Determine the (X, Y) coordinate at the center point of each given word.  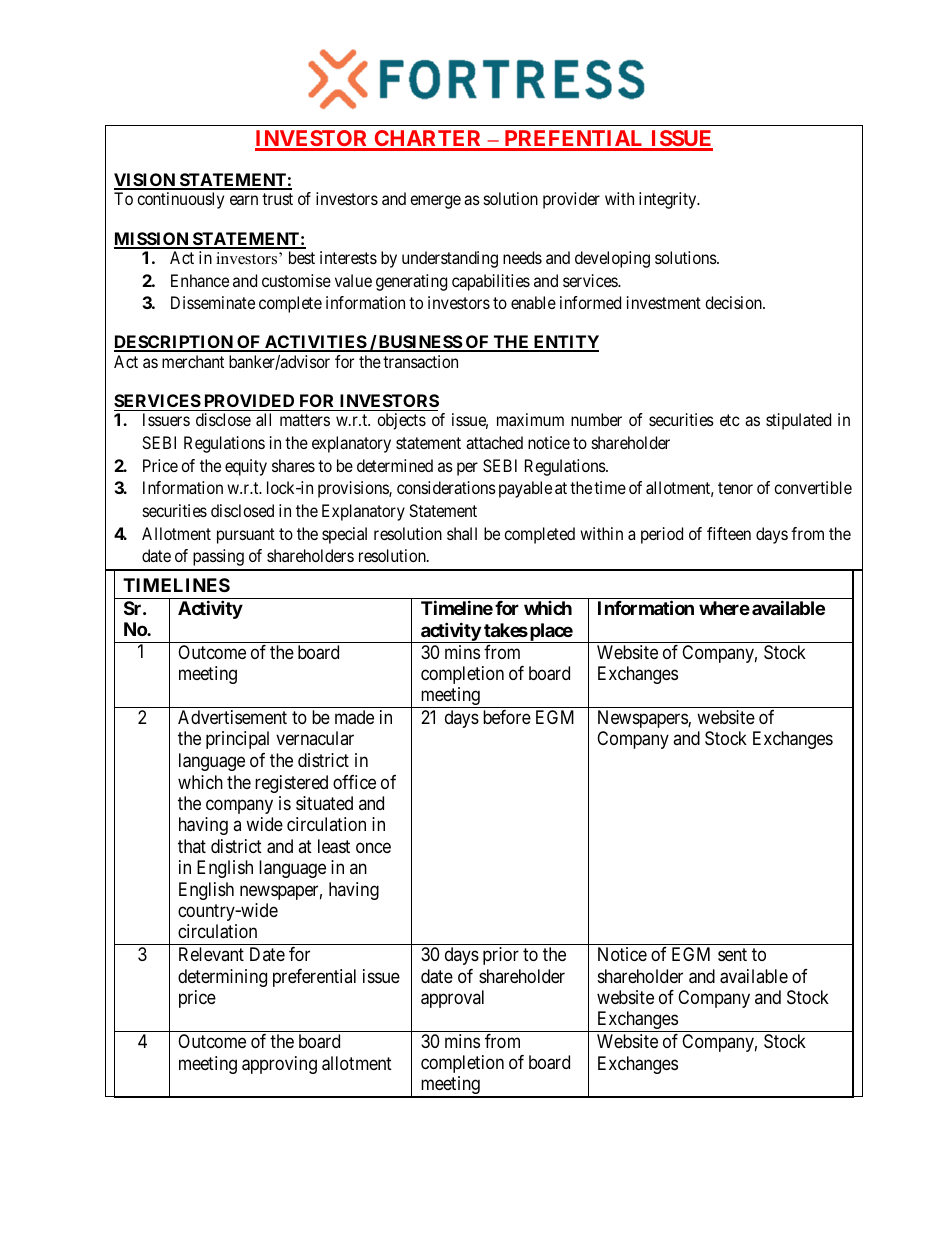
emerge (435, 202)
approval (452, 999)
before (507, 717)
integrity (669, 200)
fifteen (729, 533)
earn (244, 200)
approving (279, 1065)
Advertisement (232, 717)
